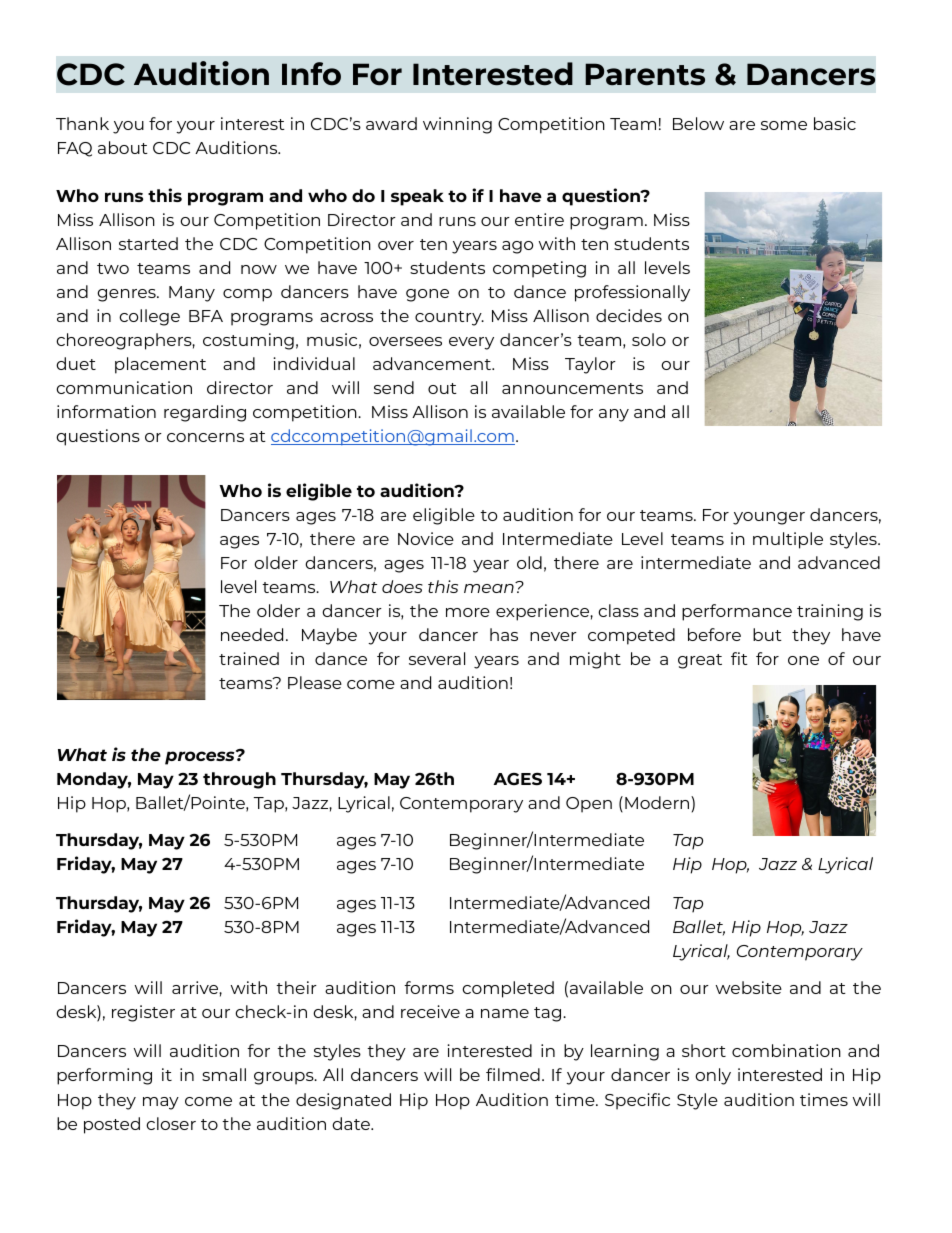 The height and width of the screenshot is (1233, 952). Describe the element at coordinates (468, 612) in the screenshot. I see `more` at that location.
